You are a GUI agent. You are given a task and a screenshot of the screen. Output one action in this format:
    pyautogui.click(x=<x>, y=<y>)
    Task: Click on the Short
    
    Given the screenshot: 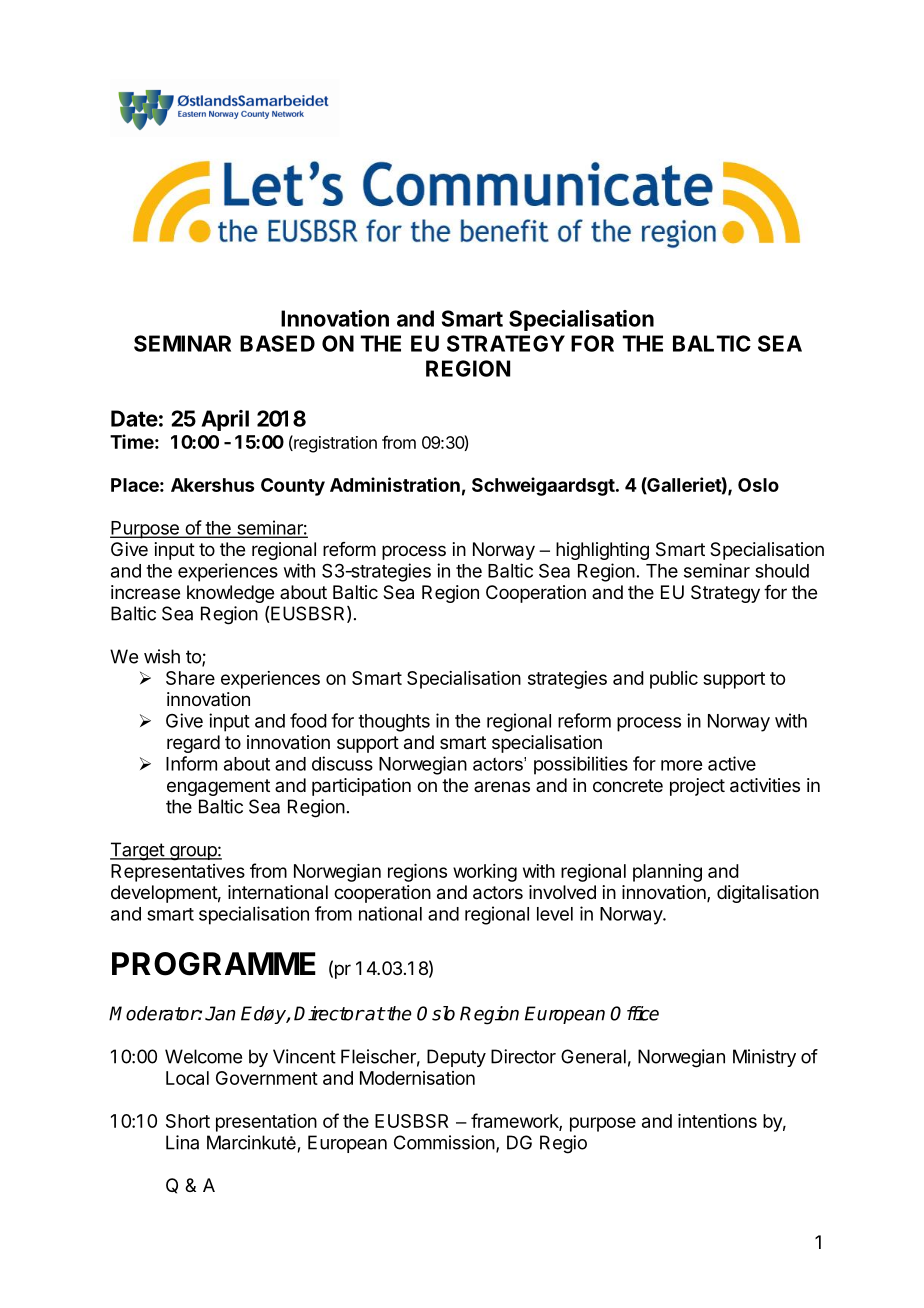 What is the action you would take?
    pyautogui.click(x=188, y=1121)
